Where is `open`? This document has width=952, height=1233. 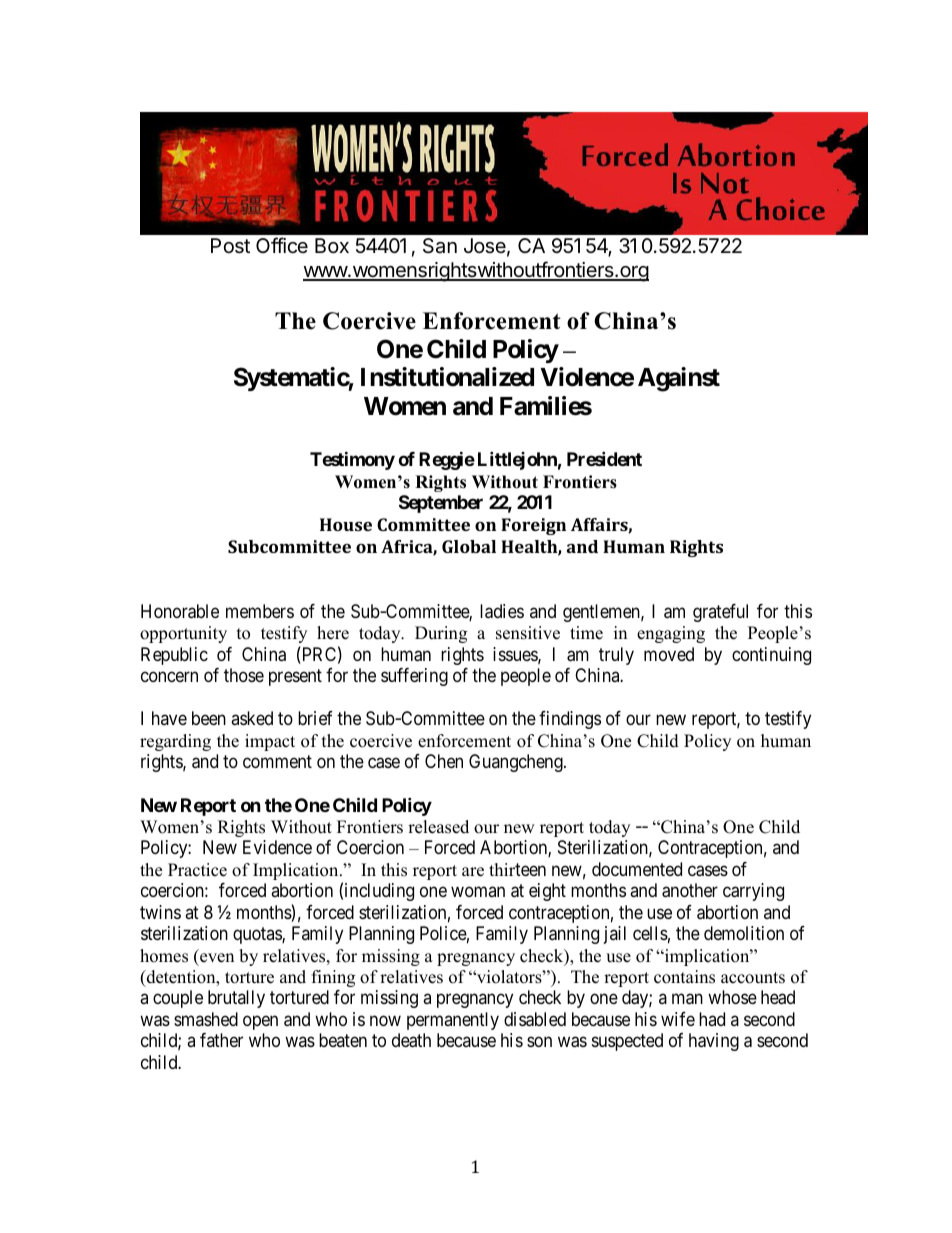
open is located at coordinates (260, 1022).
